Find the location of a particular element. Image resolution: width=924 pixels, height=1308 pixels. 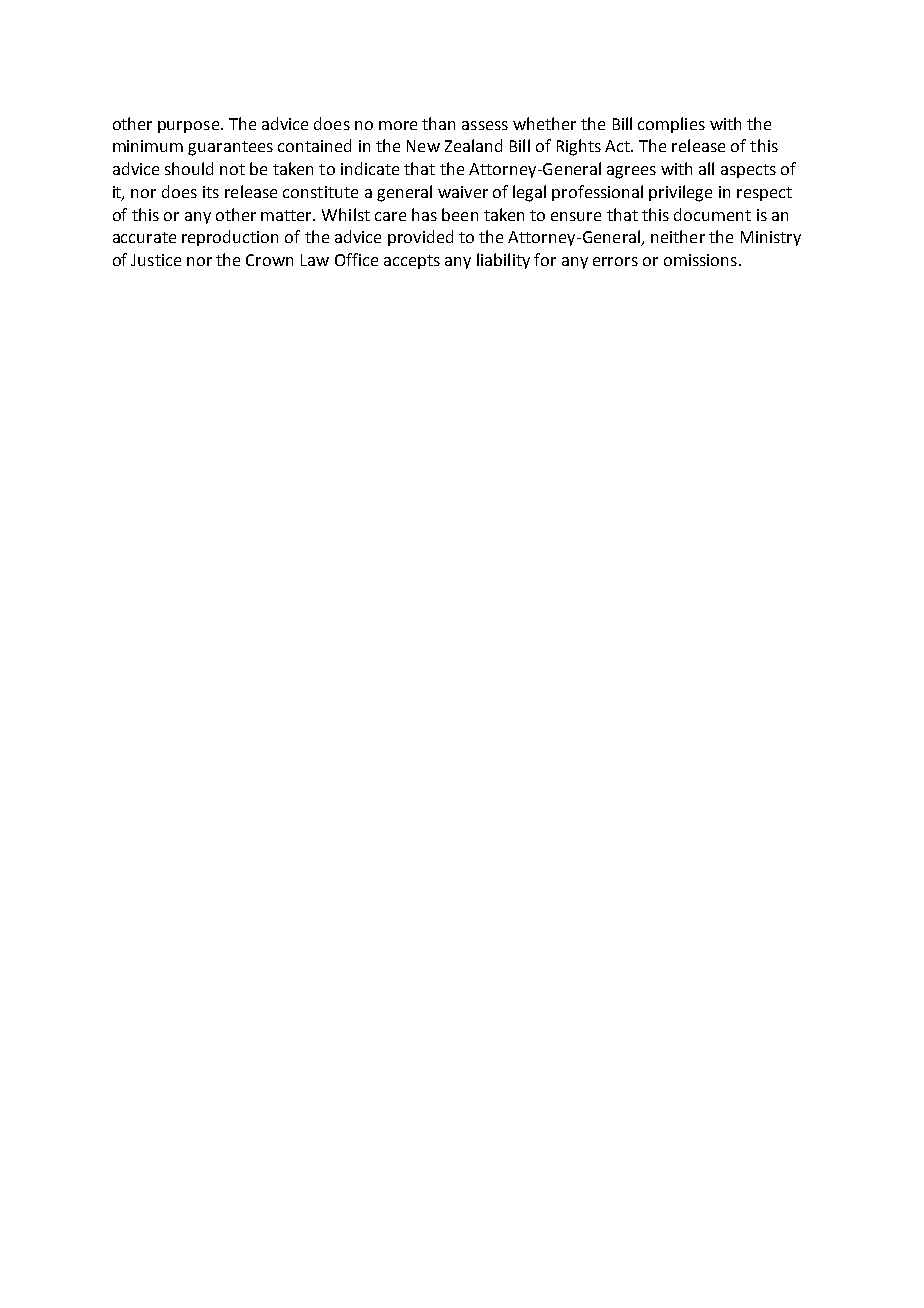

guarantees is located at coordinates (230, 148).
